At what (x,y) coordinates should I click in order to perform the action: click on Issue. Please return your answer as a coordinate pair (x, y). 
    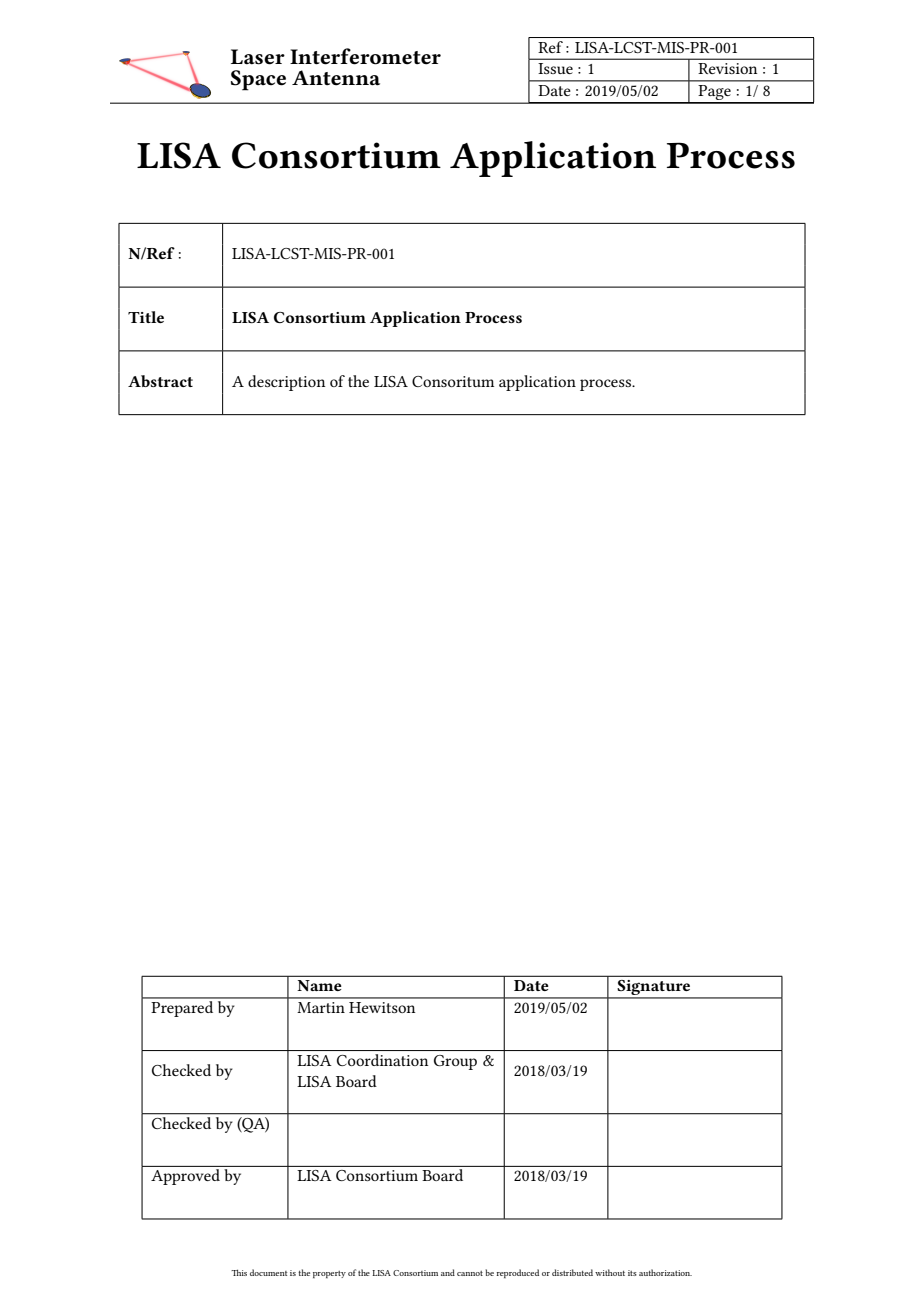
    Looking at the image, I should click on (555, 68).
